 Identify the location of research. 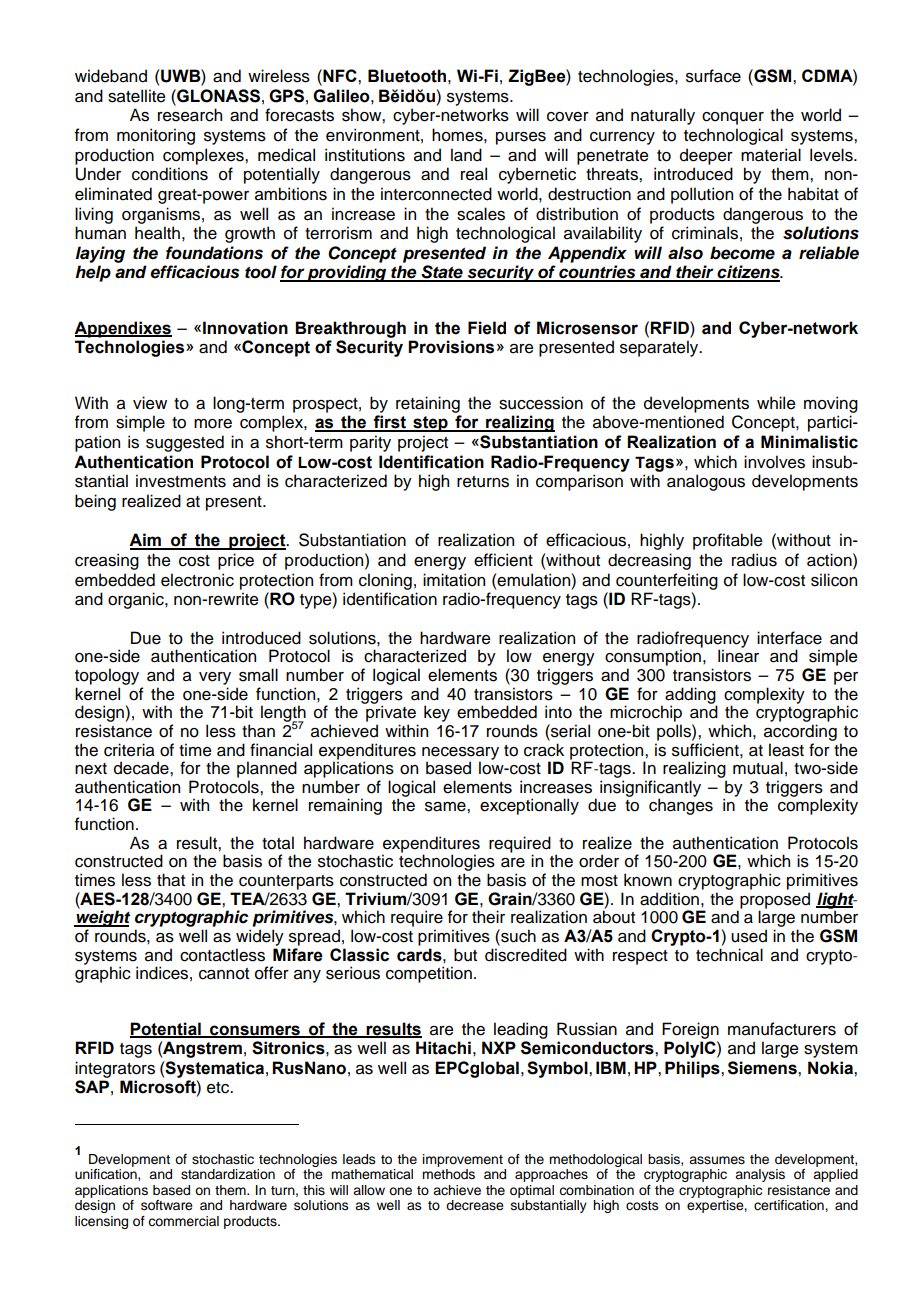
(190, 115).
